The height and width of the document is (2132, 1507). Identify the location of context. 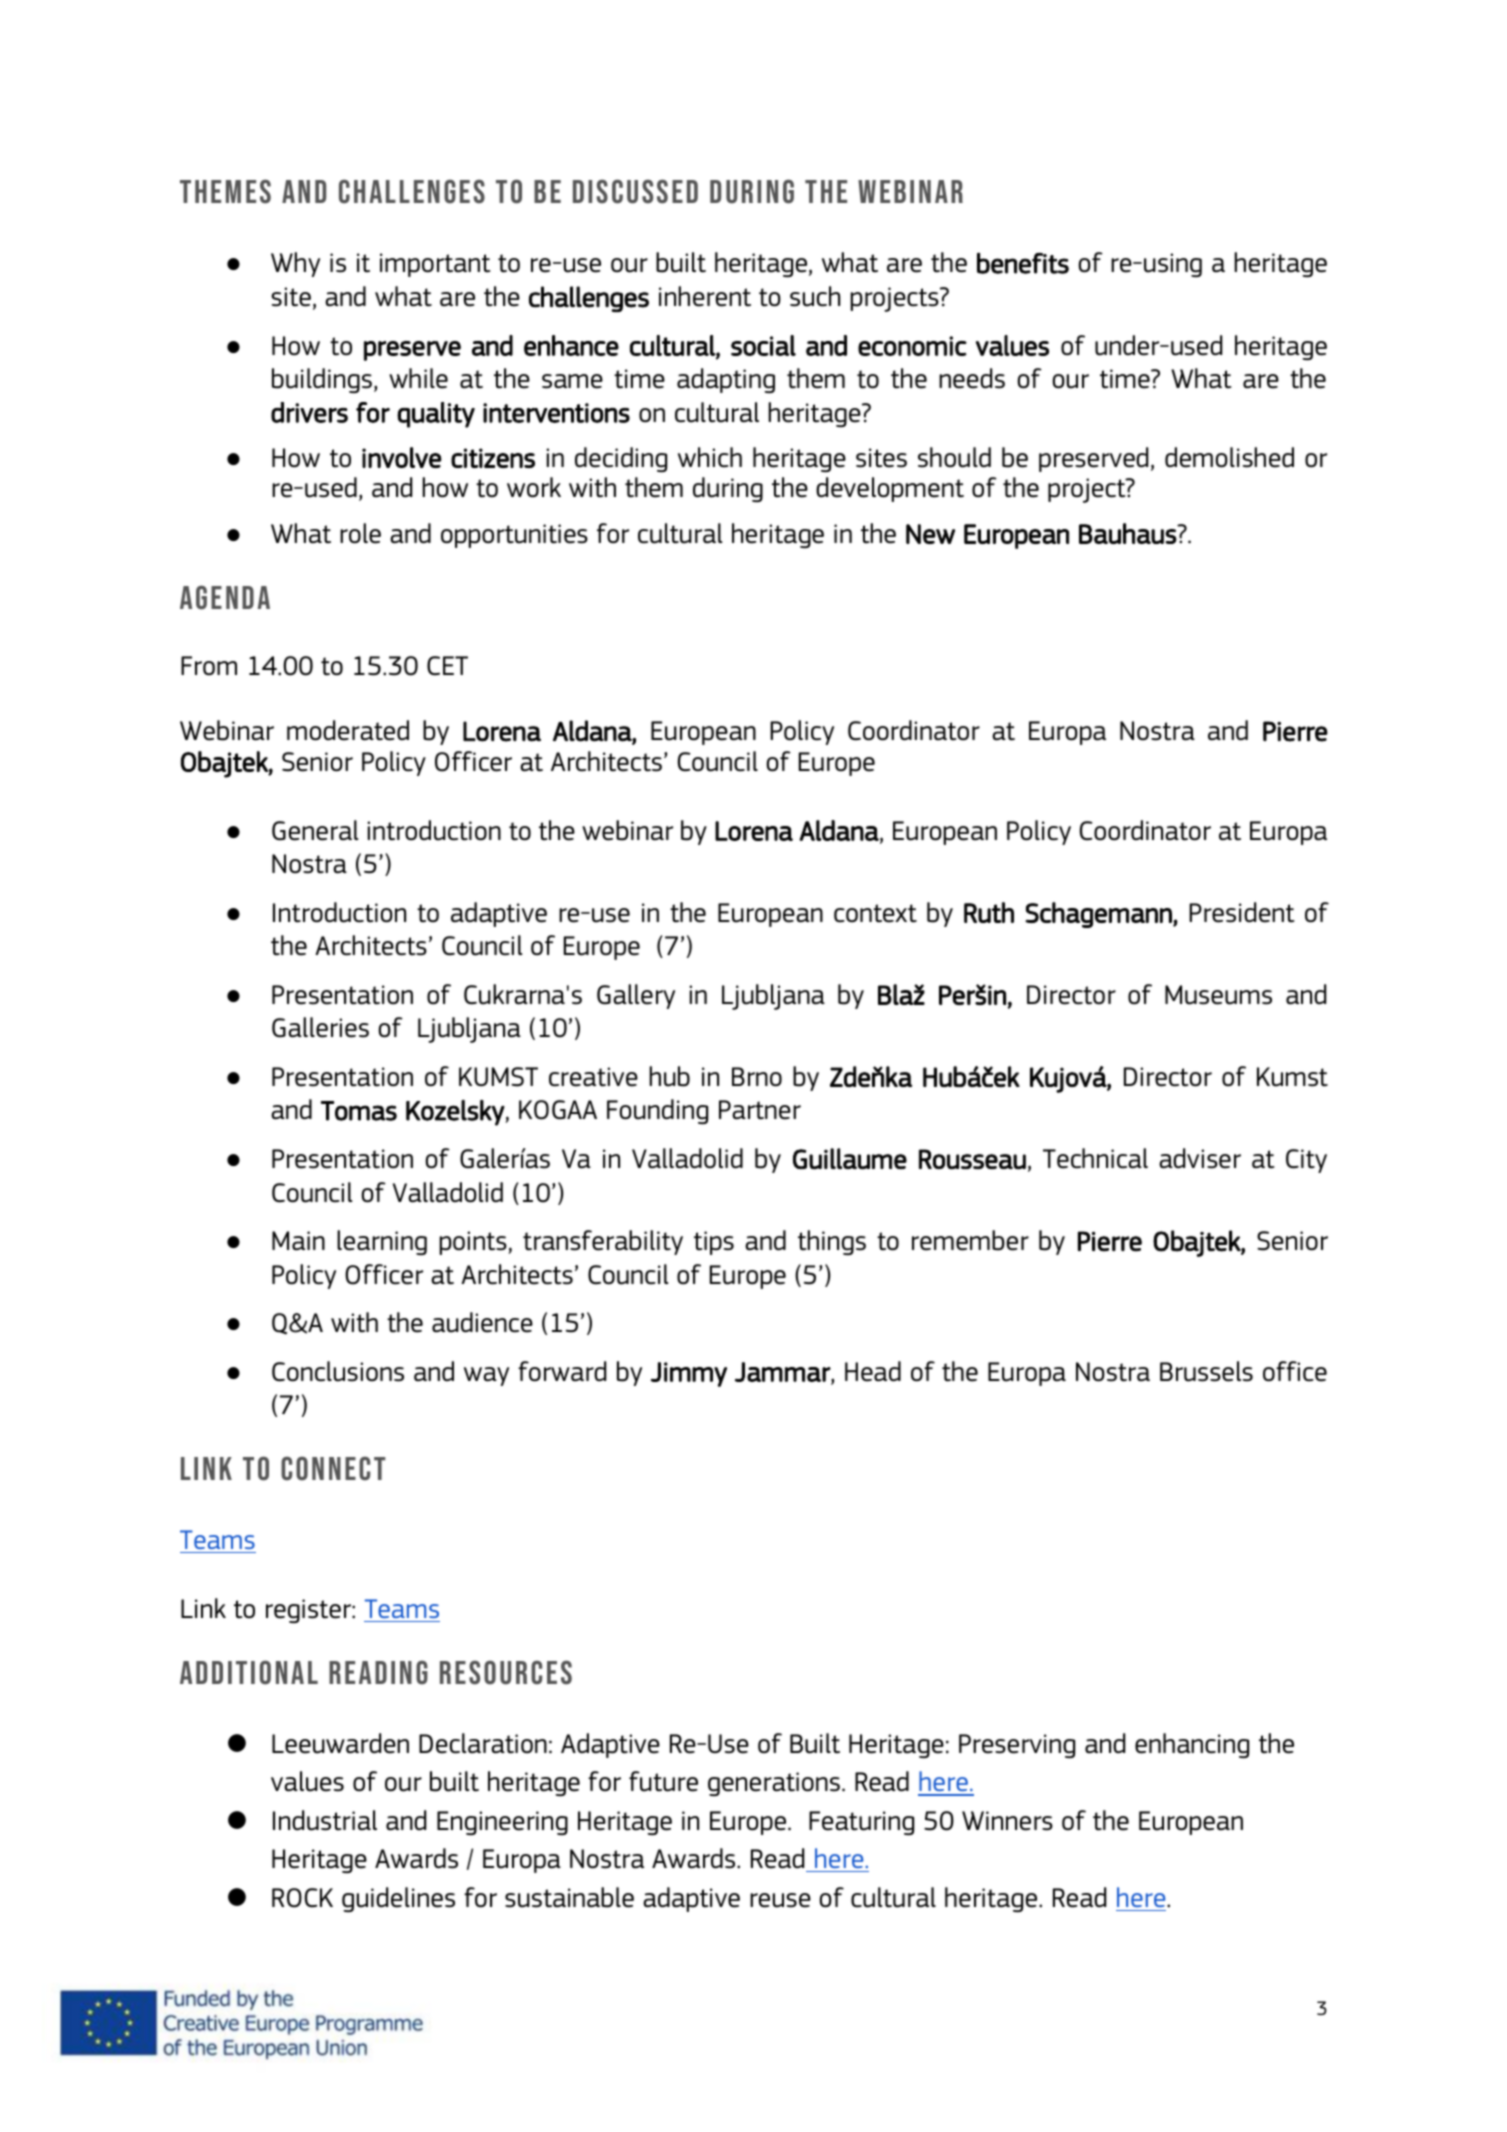
(875, 913).
